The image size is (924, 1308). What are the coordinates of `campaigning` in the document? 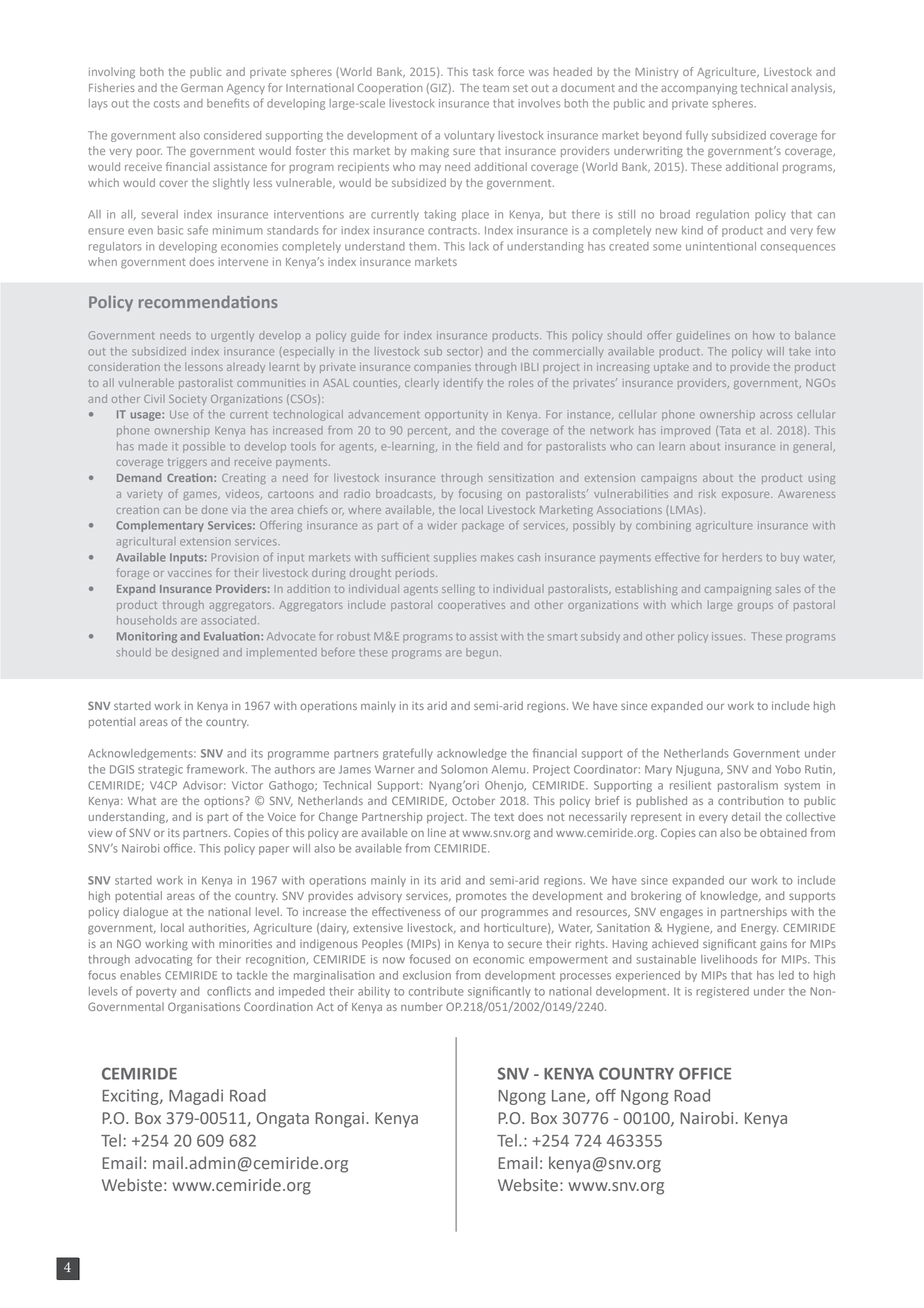 It's located at (738, 590).
